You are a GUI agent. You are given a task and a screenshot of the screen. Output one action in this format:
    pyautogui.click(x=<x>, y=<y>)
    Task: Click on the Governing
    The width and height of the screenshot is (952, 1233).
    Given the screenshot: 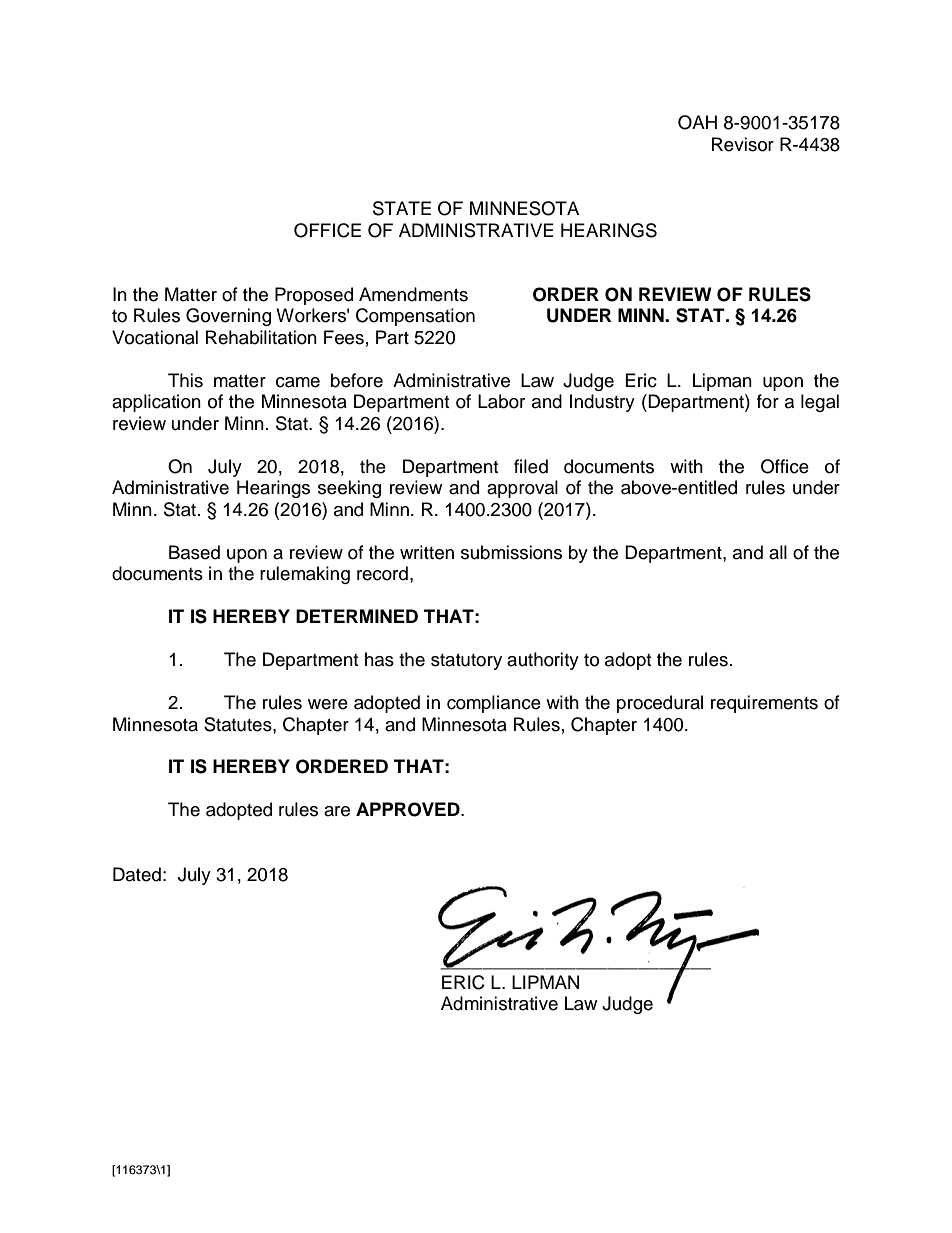 What is the action you would take?
    pyautogui.click(x=228, y=317)
